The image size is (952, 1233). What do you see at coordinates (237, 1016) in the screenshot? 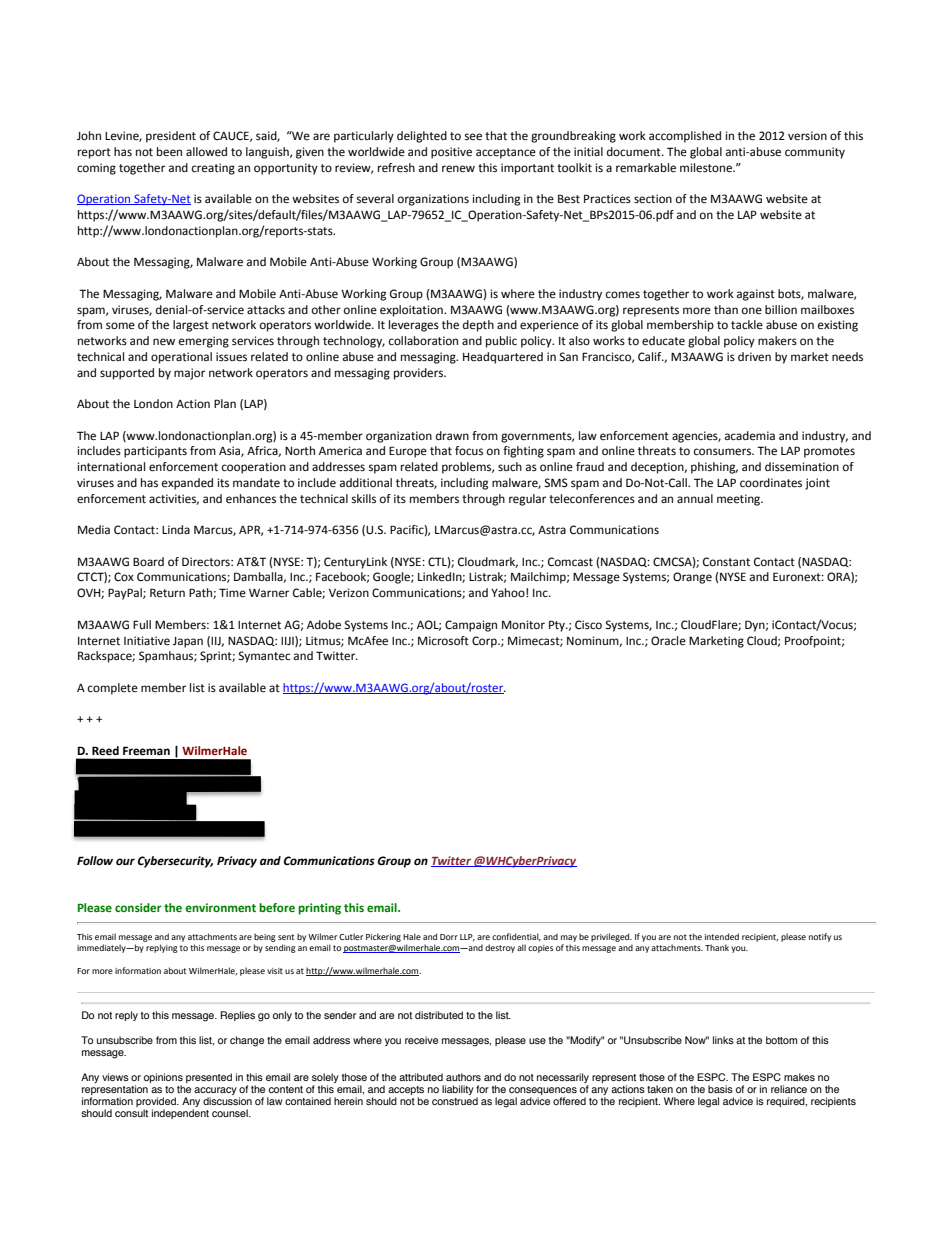
I see `Replies` at bounding box center [237, 1016].
